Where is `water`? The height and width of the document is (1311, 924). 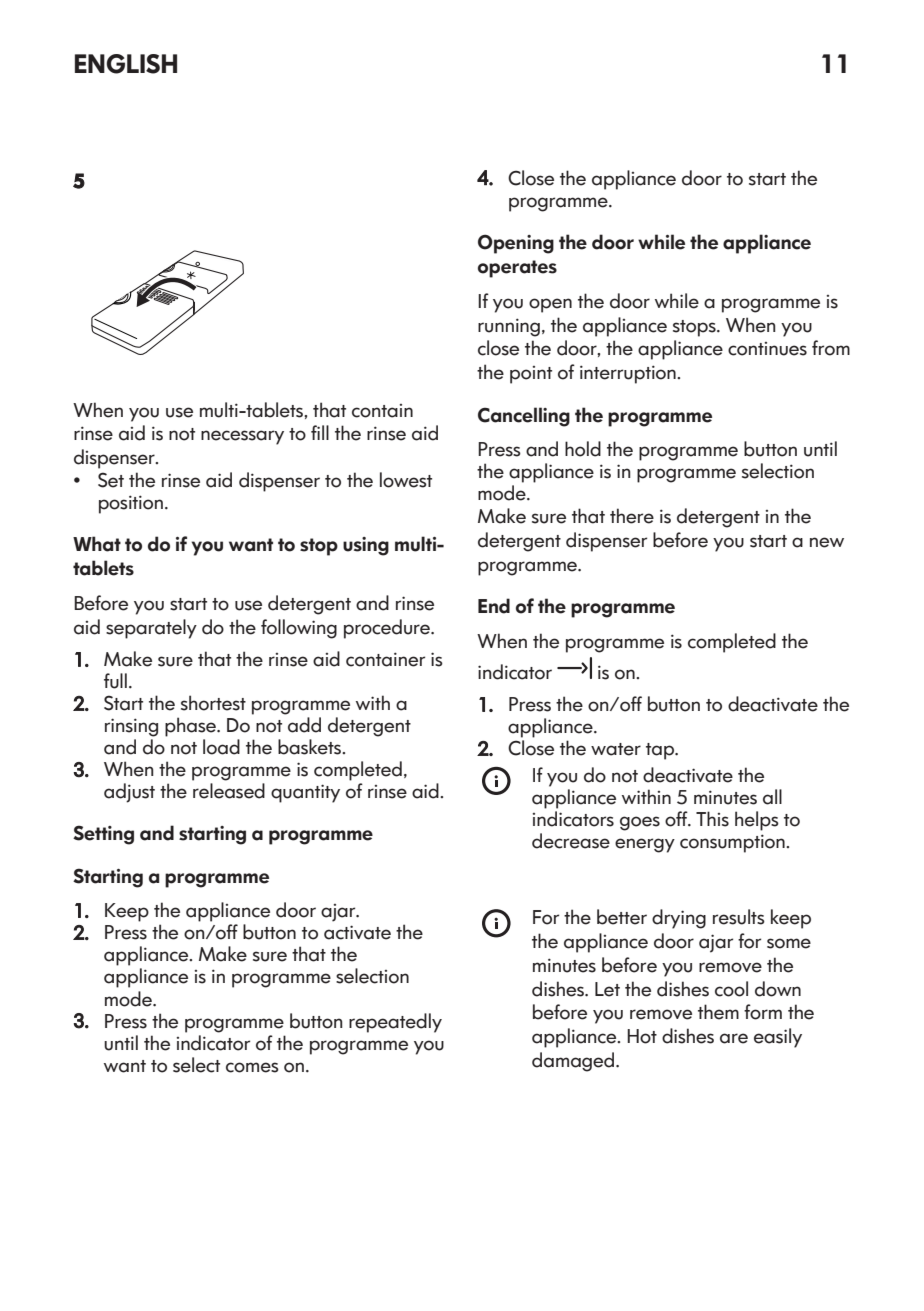
water is located at coordinates (616, 749).
